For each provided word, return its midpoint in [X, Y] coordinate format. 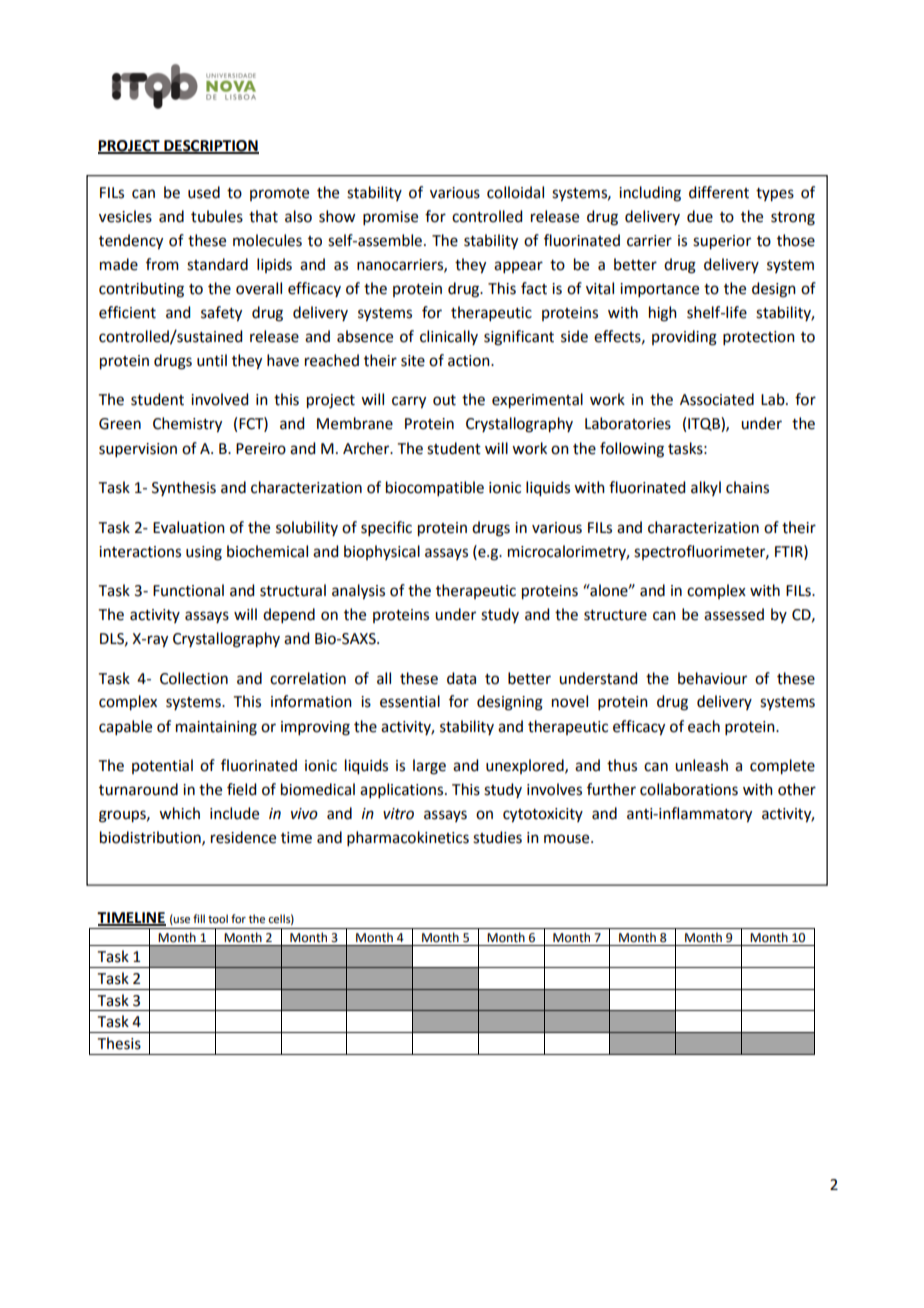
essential [410, 701]
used [204, 192]
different [719, 192]
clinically [449, 337]
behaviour [712, 678]
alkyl [706, 488]
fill [199, 918]
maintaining [216, 728]
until [212, 360]
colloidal [515, 192]
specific [386, 528]
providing [684, 338]
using [204, 553]
